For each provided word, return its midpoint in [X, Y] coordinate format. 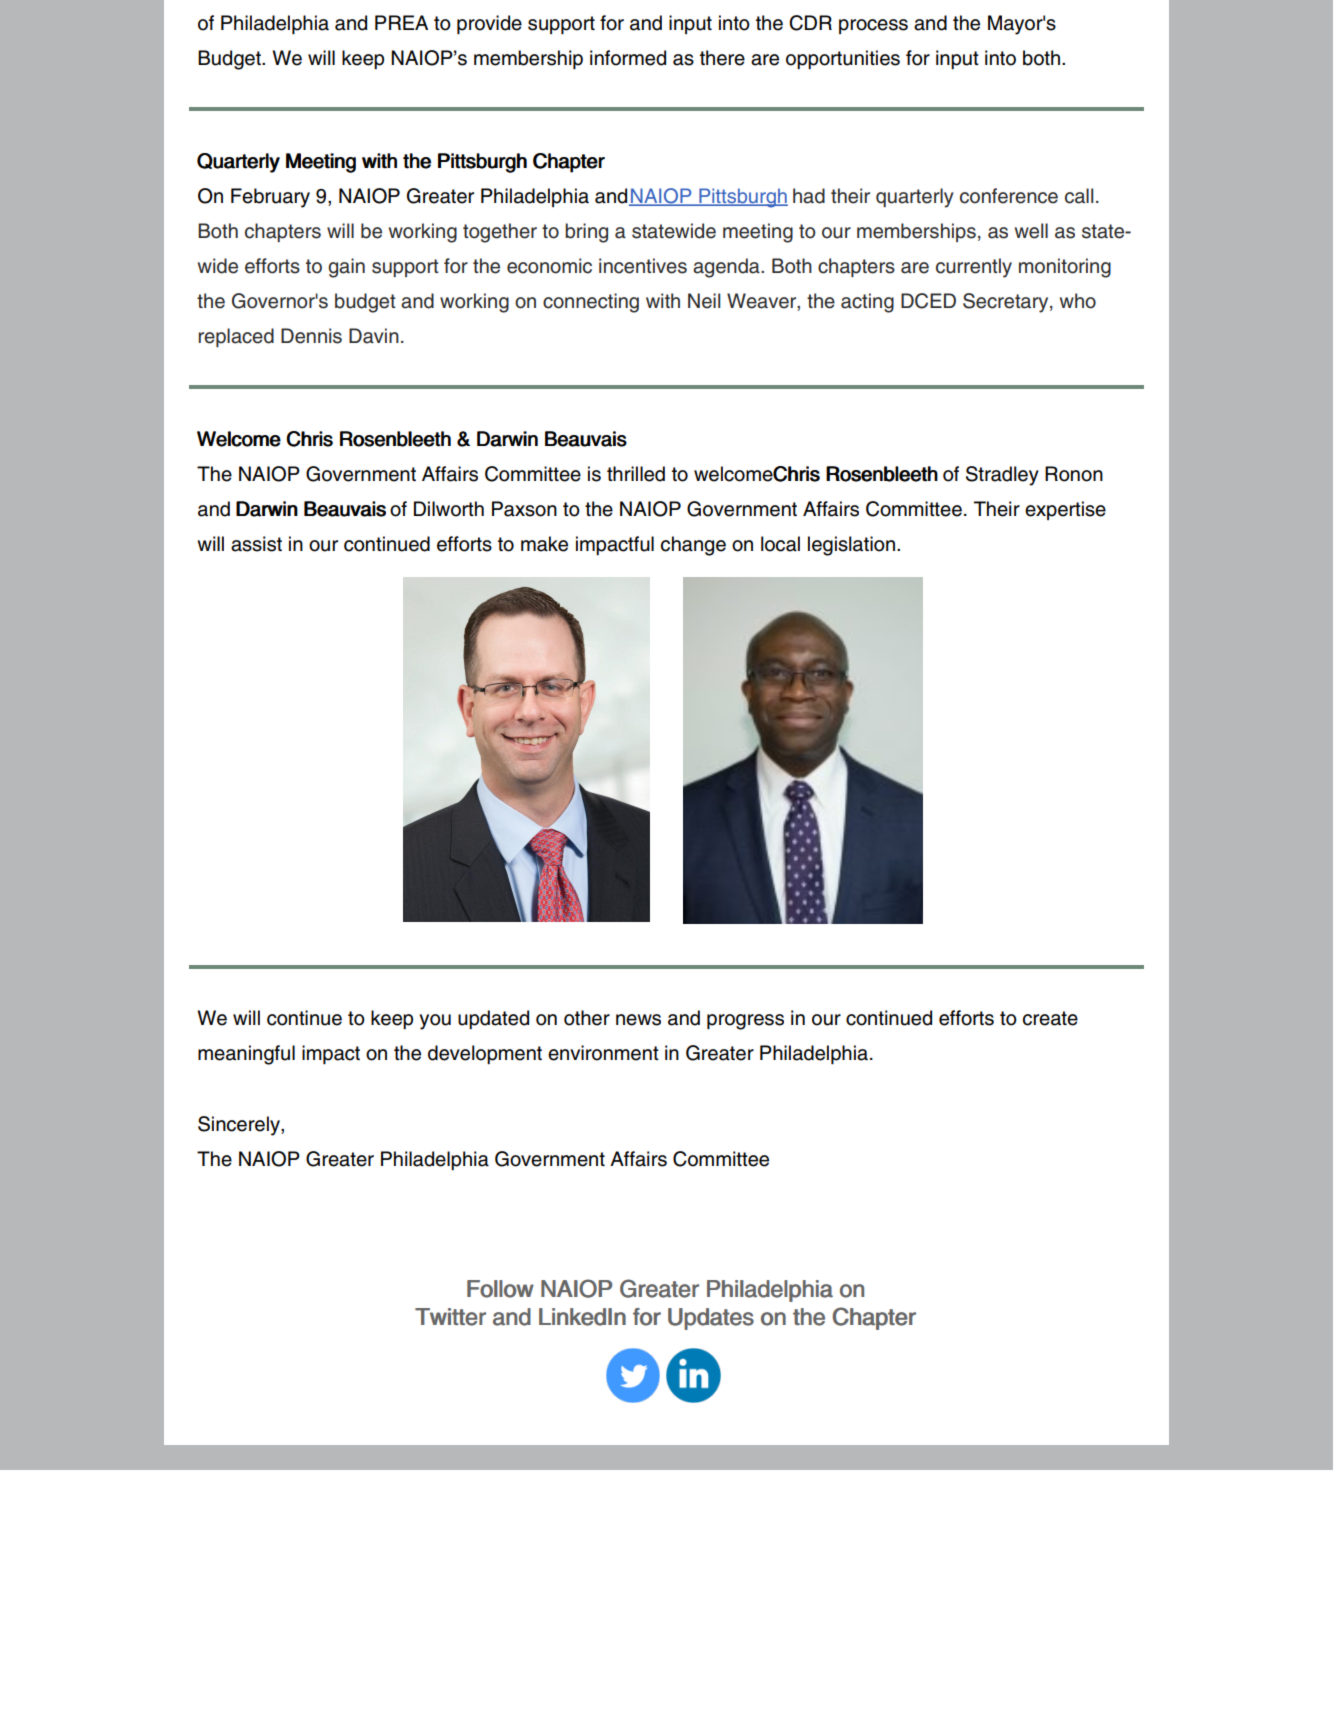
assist [256, 544]
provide [489, 24]
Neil [704, 301]
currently [974, 268]
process [873, 26]
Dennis [311, 336]
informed [628, 58]
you [435, 1022]
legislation [851, 546]
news [638, 1020]
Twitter [450, 1317]
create [1050, 1018]
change [693, 546]
